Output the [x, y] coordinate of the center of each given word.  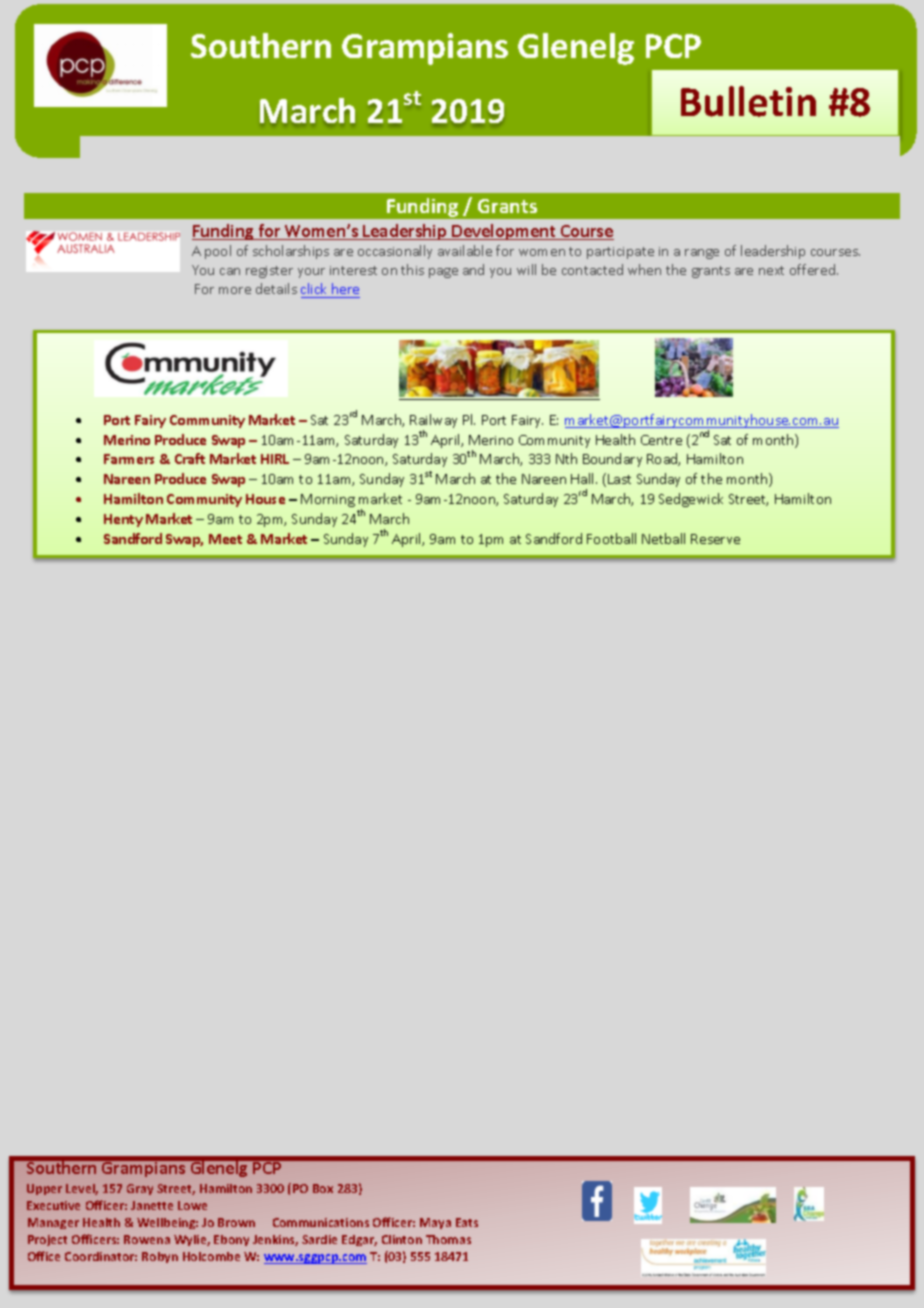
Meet [225, 539]
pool [218, 252]
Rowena [147, 1239]
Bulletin [748, 101]
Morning [328, 500]
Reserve [715, 539]
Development [504, 232]
